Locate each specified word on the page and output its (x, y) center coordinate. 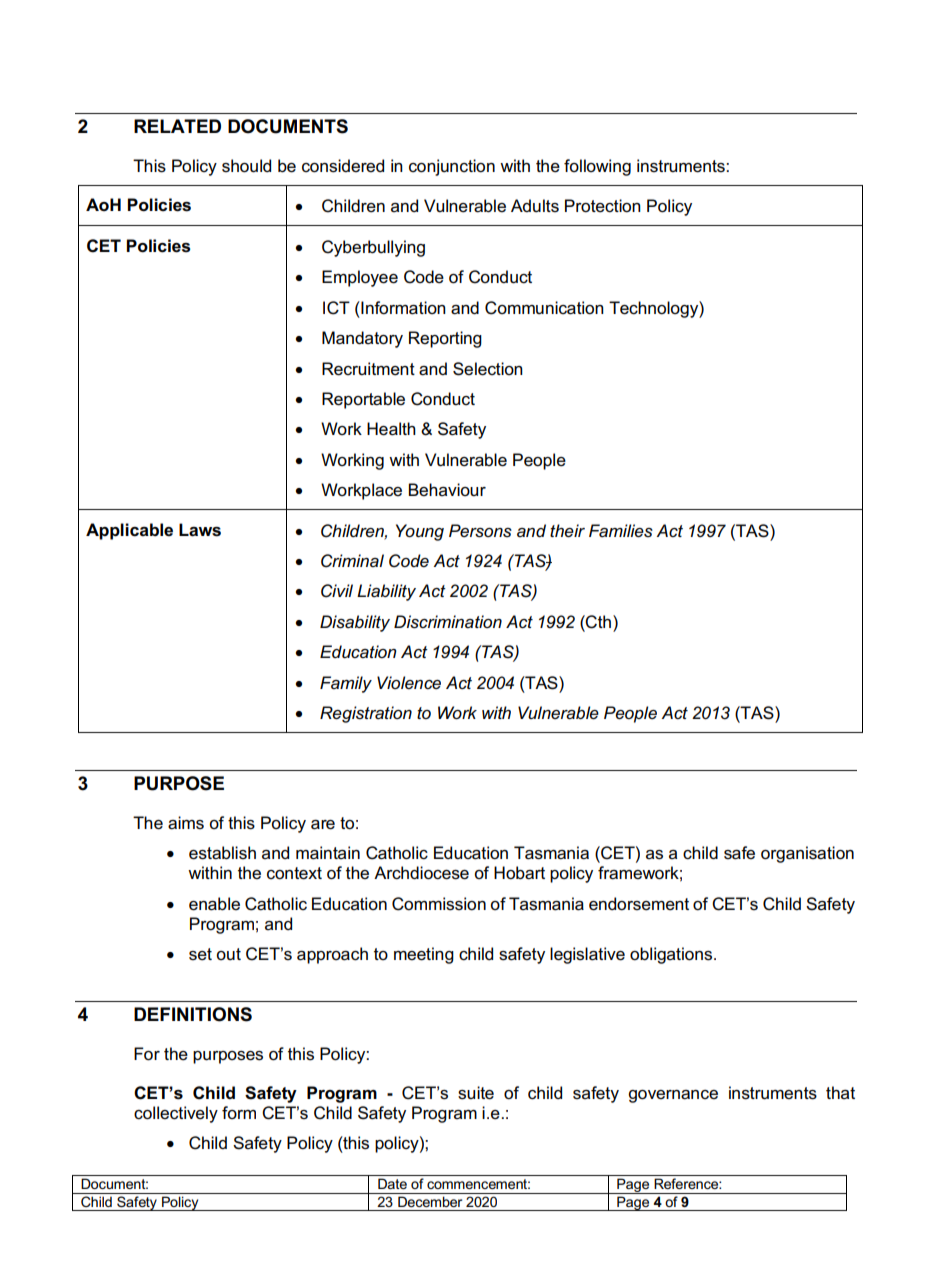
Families (621, 531)
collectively (176, 1114)
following (597, 167)
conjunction (452, 167)
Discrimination (448, 622)
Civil (337, 591)
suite (476, 1093)
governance (673, 1096)
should (246, 166)
